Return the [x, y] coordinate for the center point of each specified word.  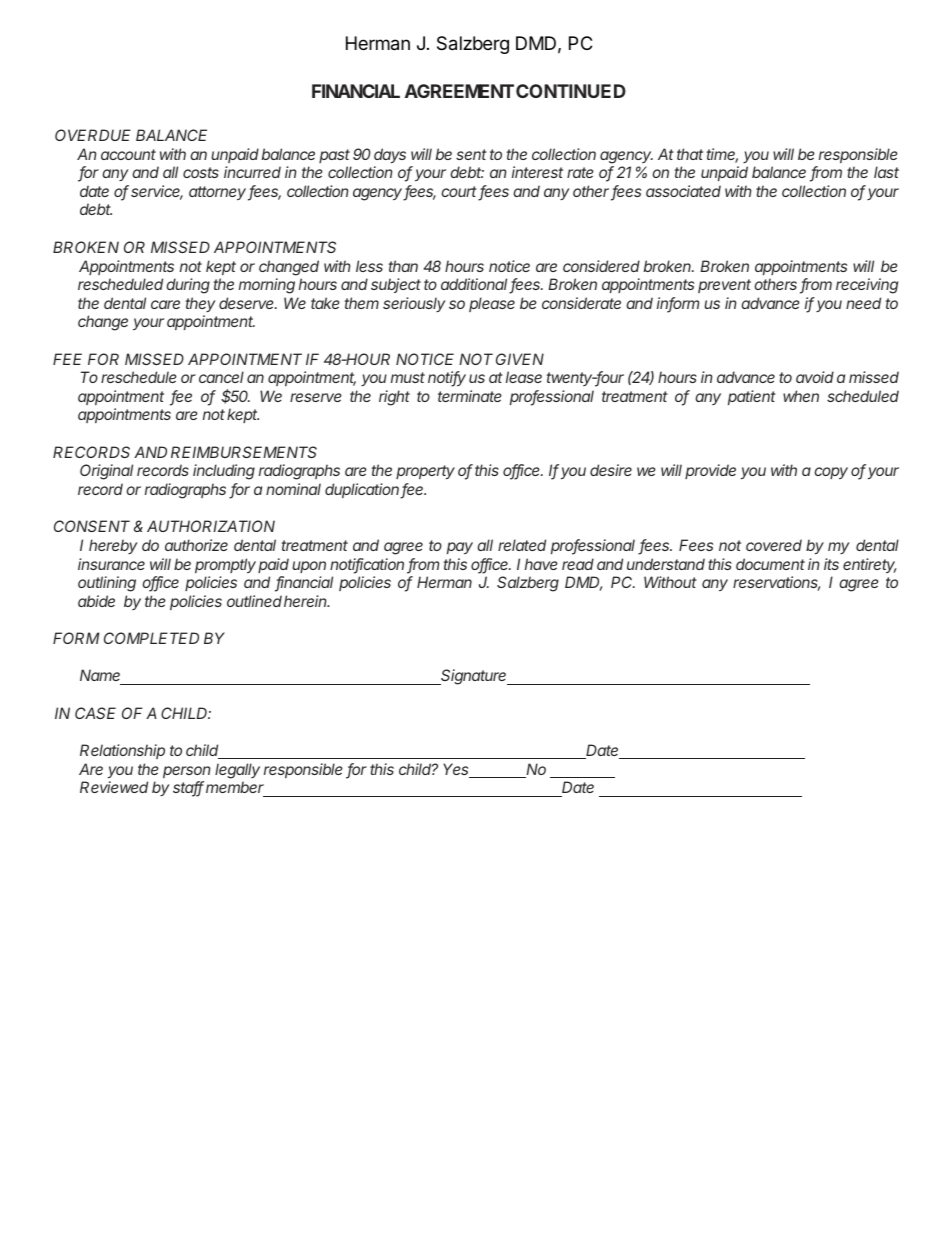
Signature [474, 677]
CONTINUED [571, 91]
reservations [777, 583]
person [186, 772]
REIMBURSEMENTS [244, 452]
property [425, 472]
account [128, 154]
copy [831, 473]
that [690, 154]
